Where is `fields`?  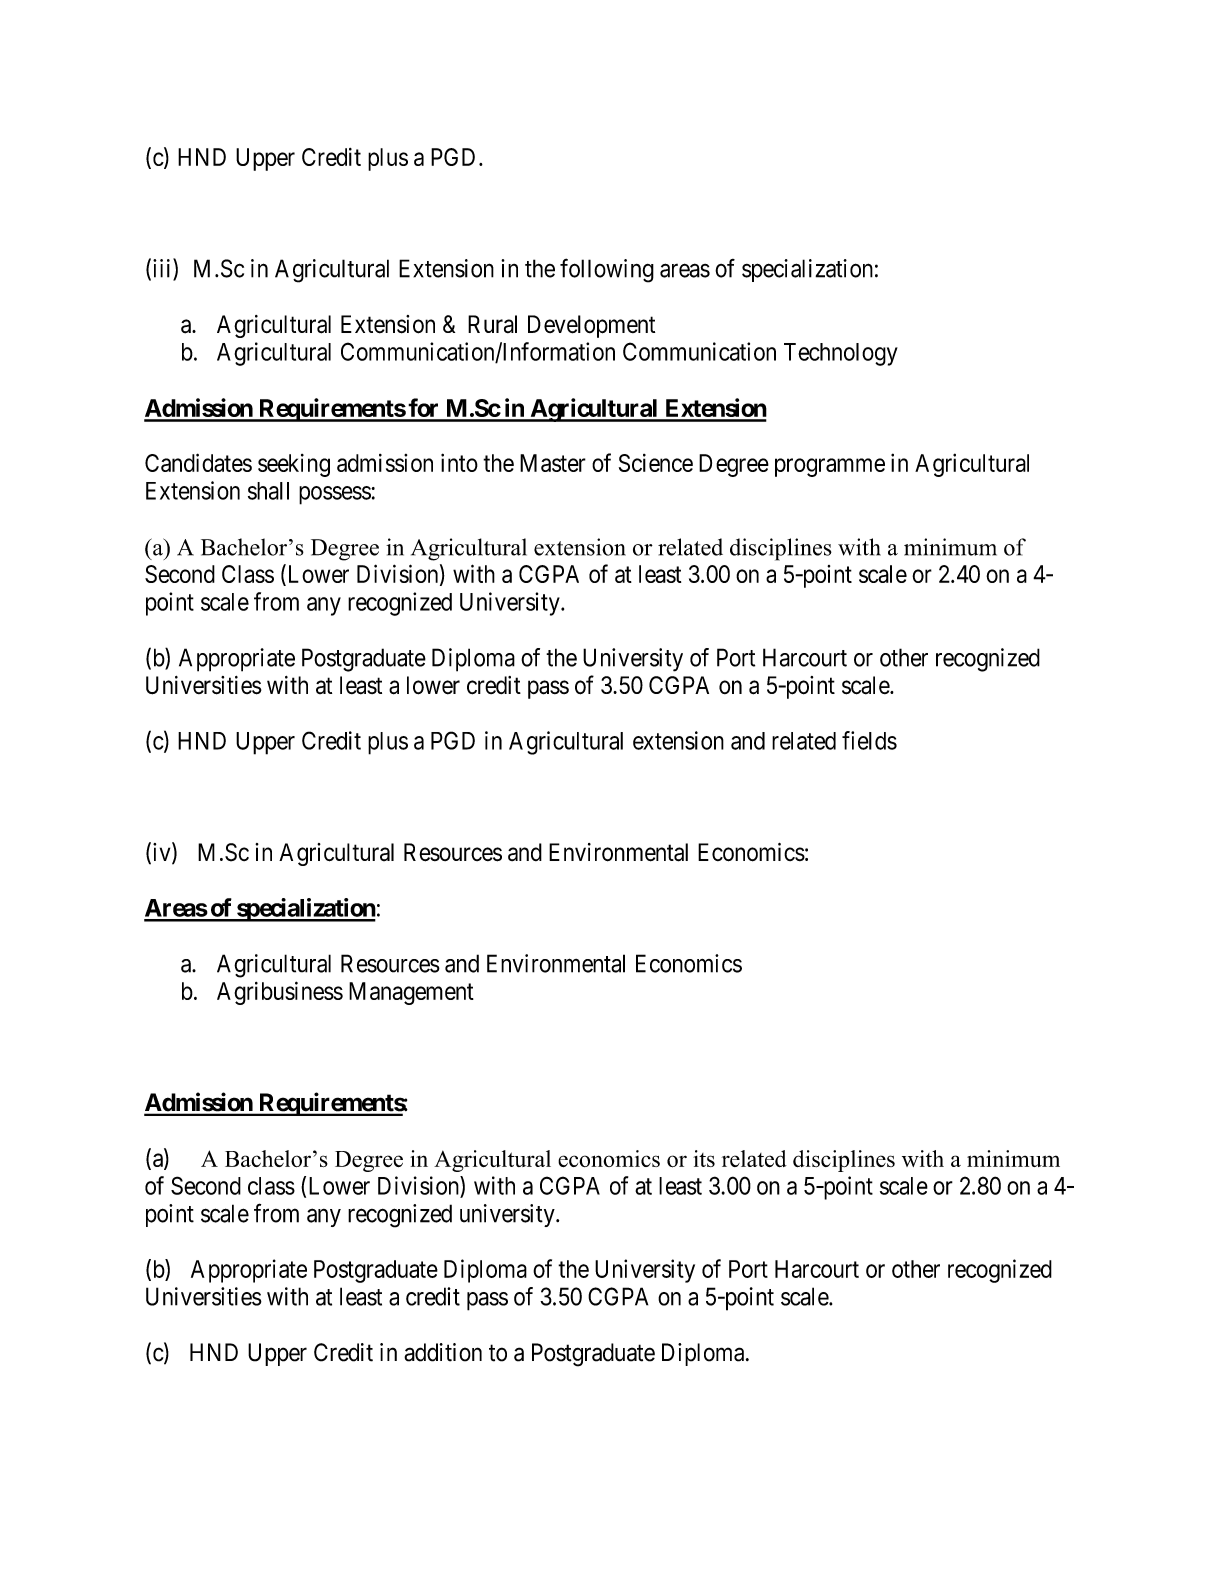
fields is located at coordinates (869, 740).
